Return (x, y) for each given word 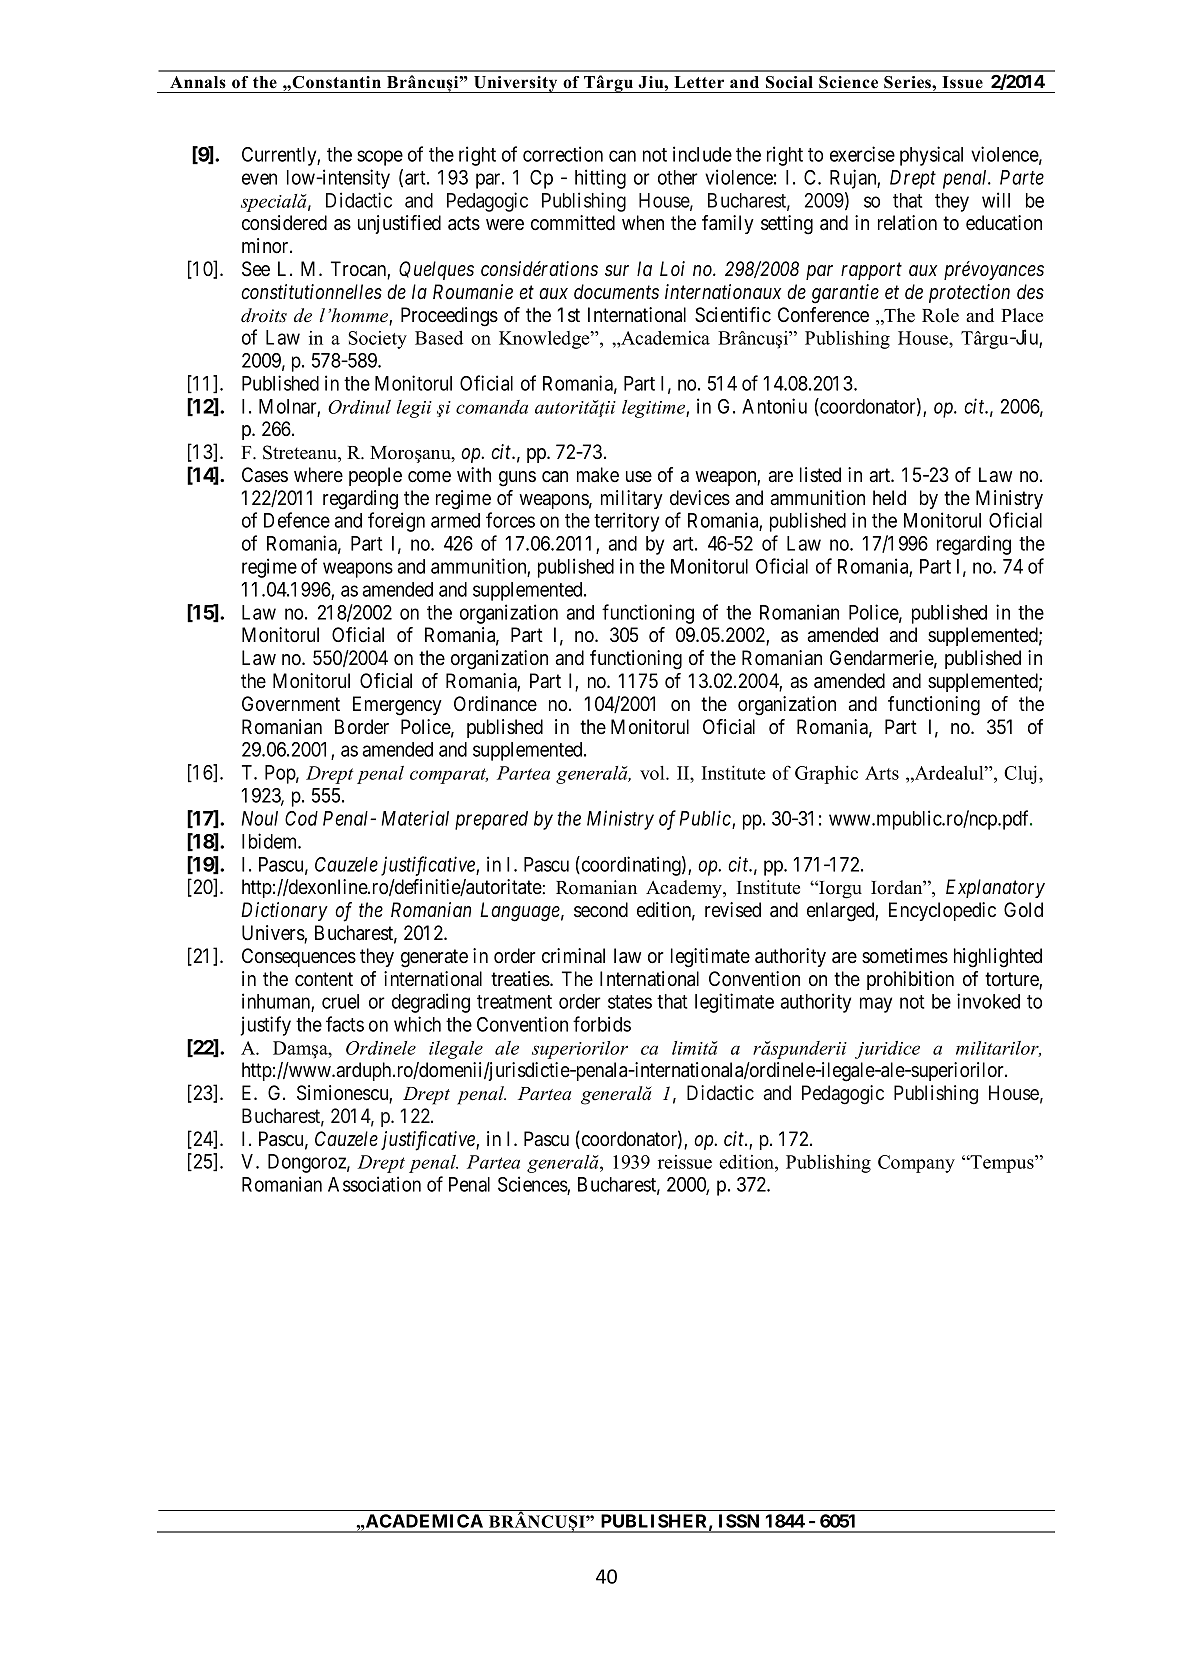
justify (265, 1026)
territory (626, 522)
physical (931, 156)
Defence (297, 520)
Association (374, 1184)
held (889, 498)
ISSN (739, 1521)
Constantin (336, 82)
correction (563, 154)
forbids (602, 1024)
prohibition (910, 980)
